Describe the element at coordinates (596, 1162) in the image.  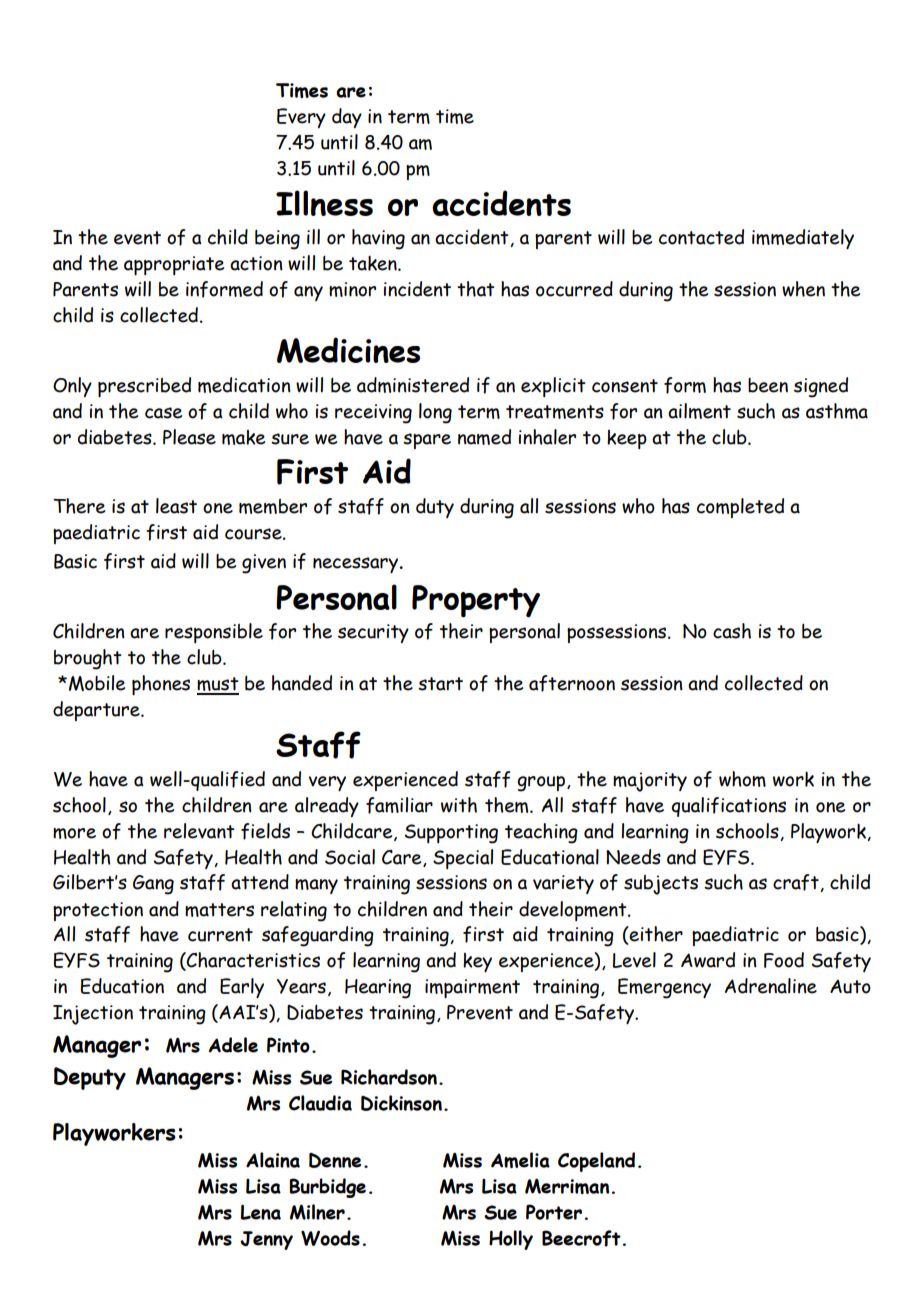
I see `Copeland` at that location.
